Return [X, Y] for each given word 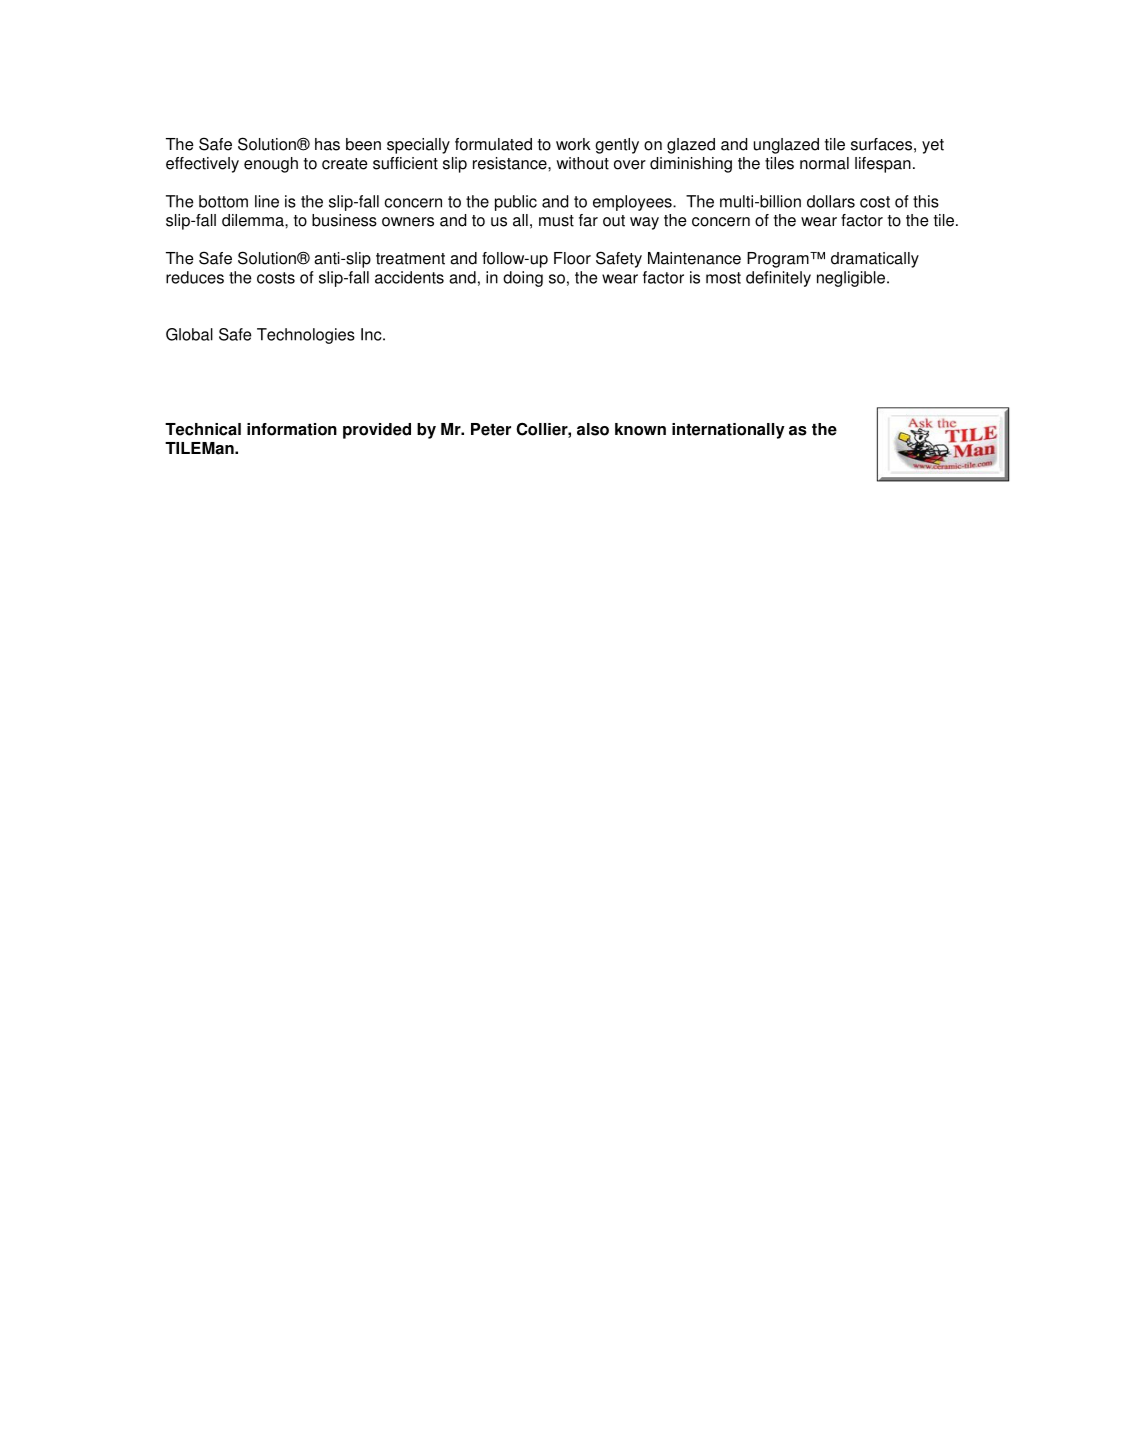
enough [271, 165]
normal [824, 163]
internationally [728, 431]
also [593, 429]
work [573, 144]
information [292, 429]
